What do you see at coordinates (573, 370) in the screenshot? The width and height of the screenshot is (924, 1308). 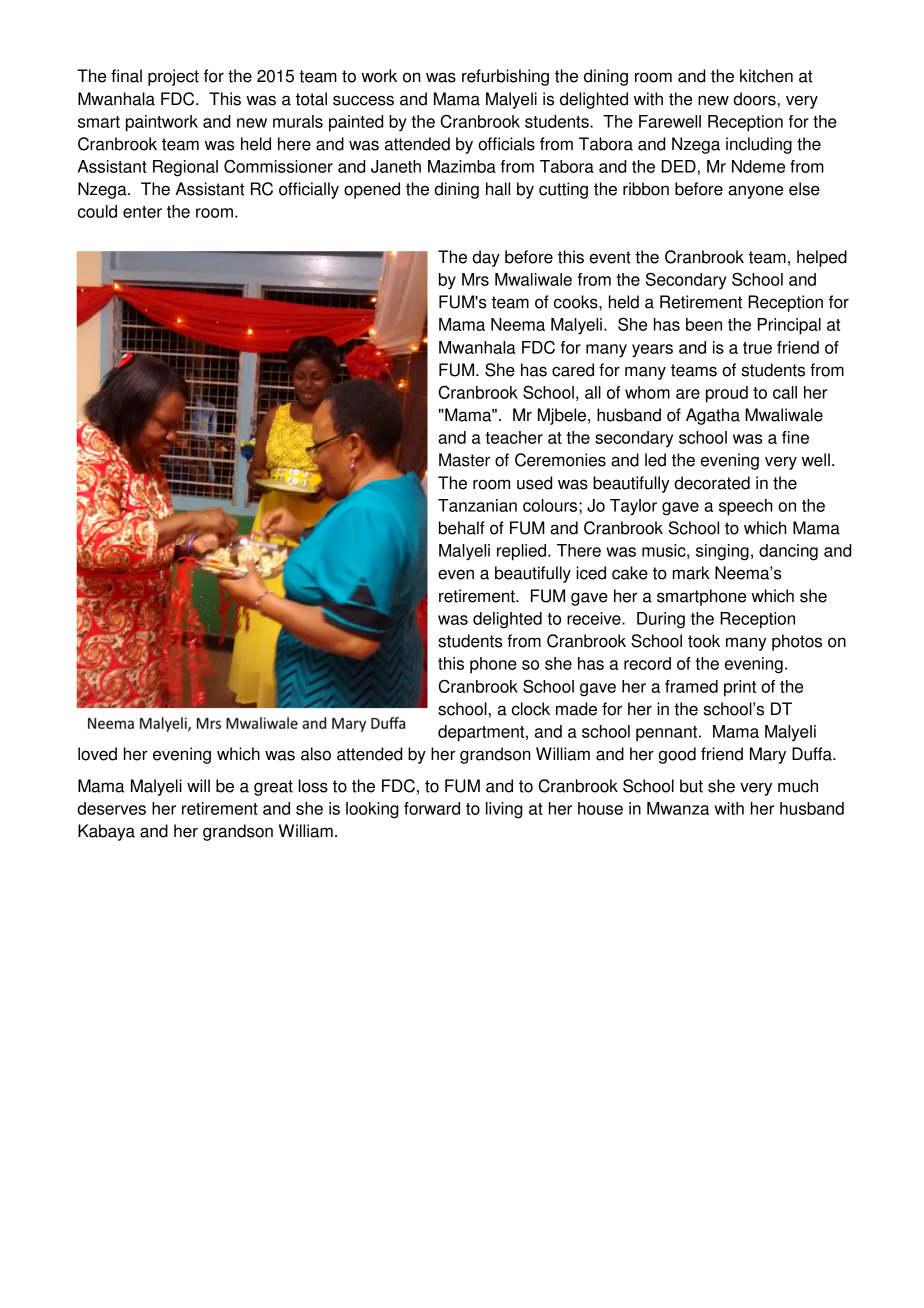 I see `cared` at bounding box center [573, 370].
